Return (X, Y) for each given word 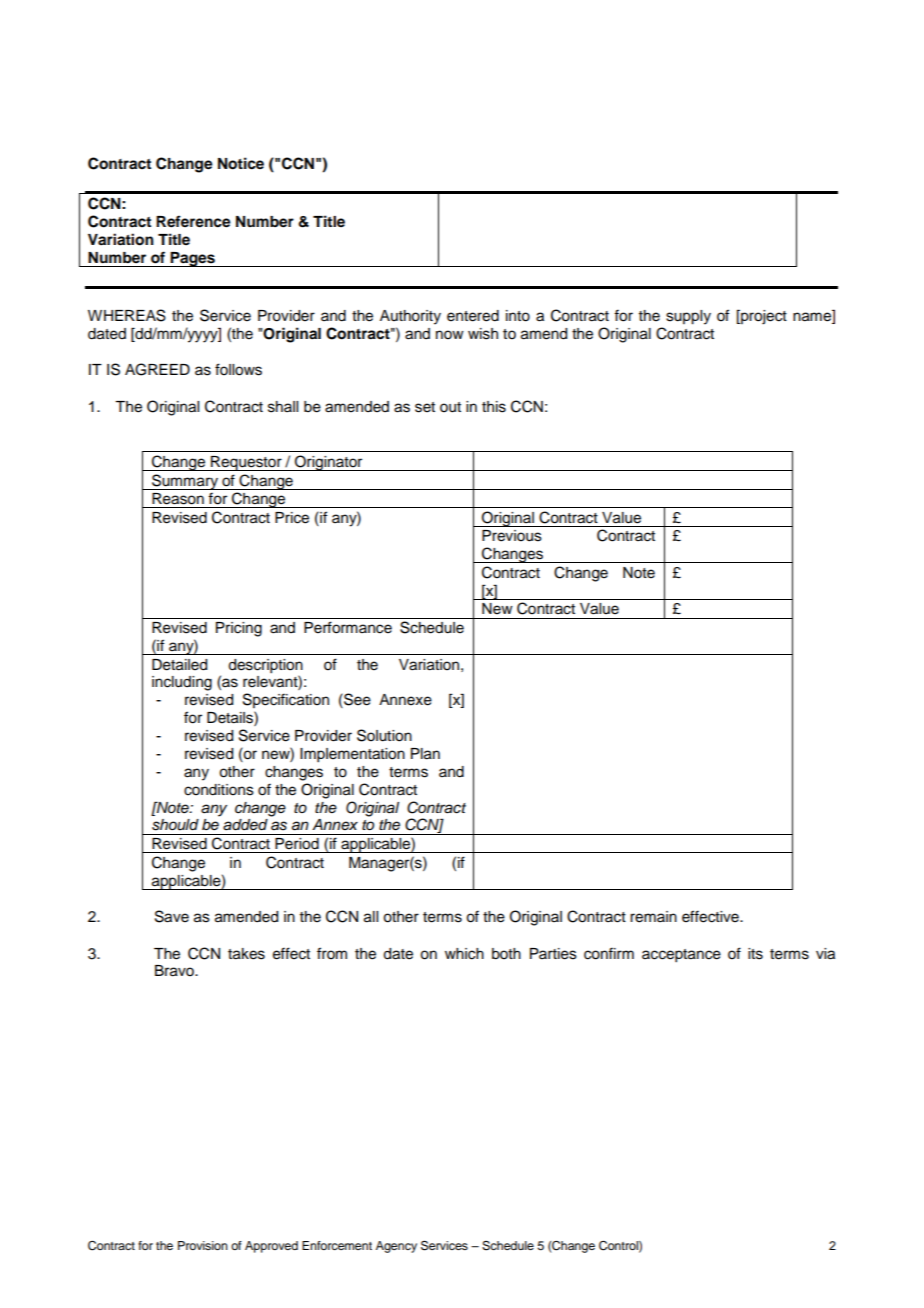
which (464, 954)
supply (688, 317)
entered (473, 316)
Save (172, 916)
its (755, 954)
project (763, 317)
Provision (203, 1245)
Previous (512, 536)
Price (292, 518)
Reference (193, 221)
